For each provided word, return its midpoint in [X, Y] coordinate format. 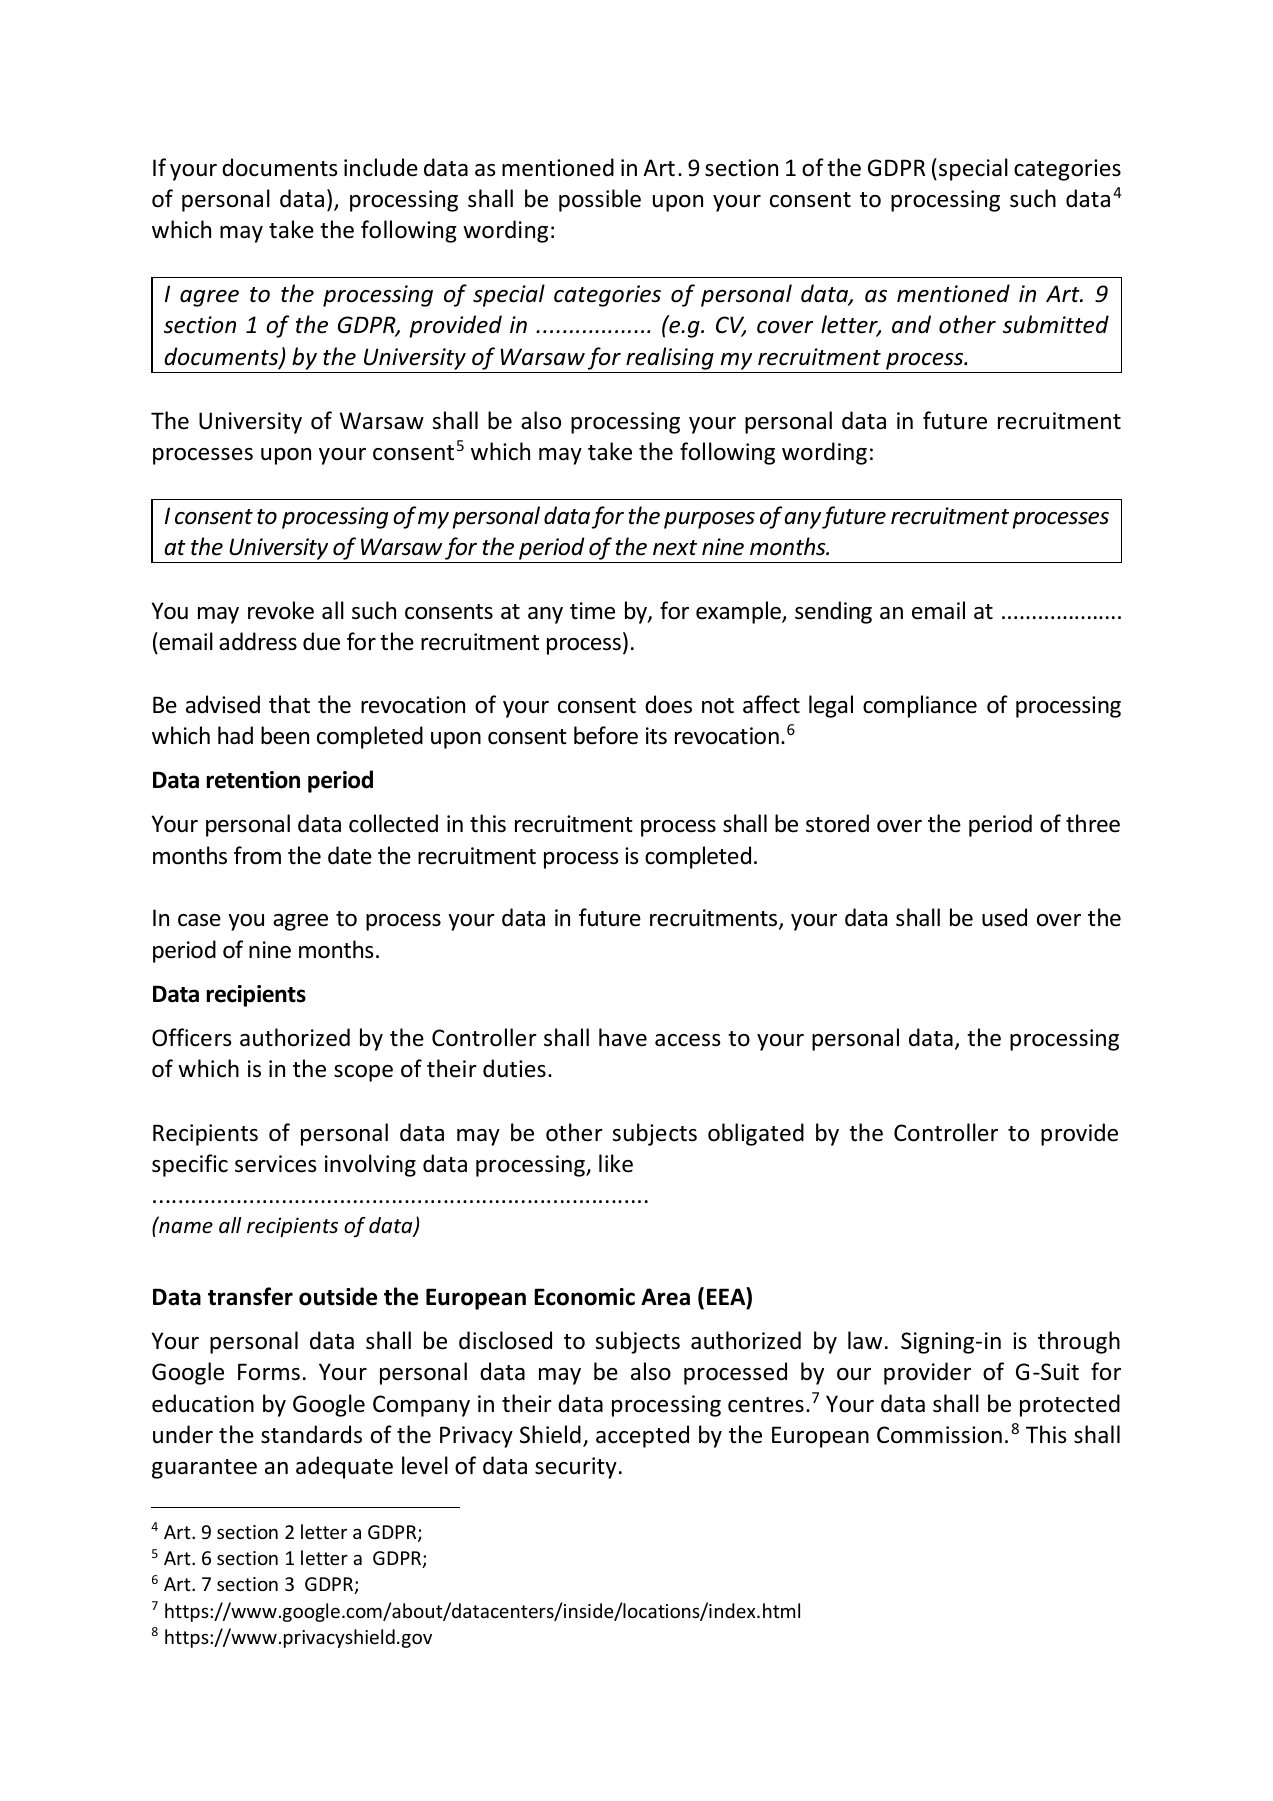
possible [600, 200]
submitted [1056, 324]
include [381, 167]
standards [311, 1434]
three [1093, 823]
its [656, 736]
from [257, 855]
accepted [642, 1436]
